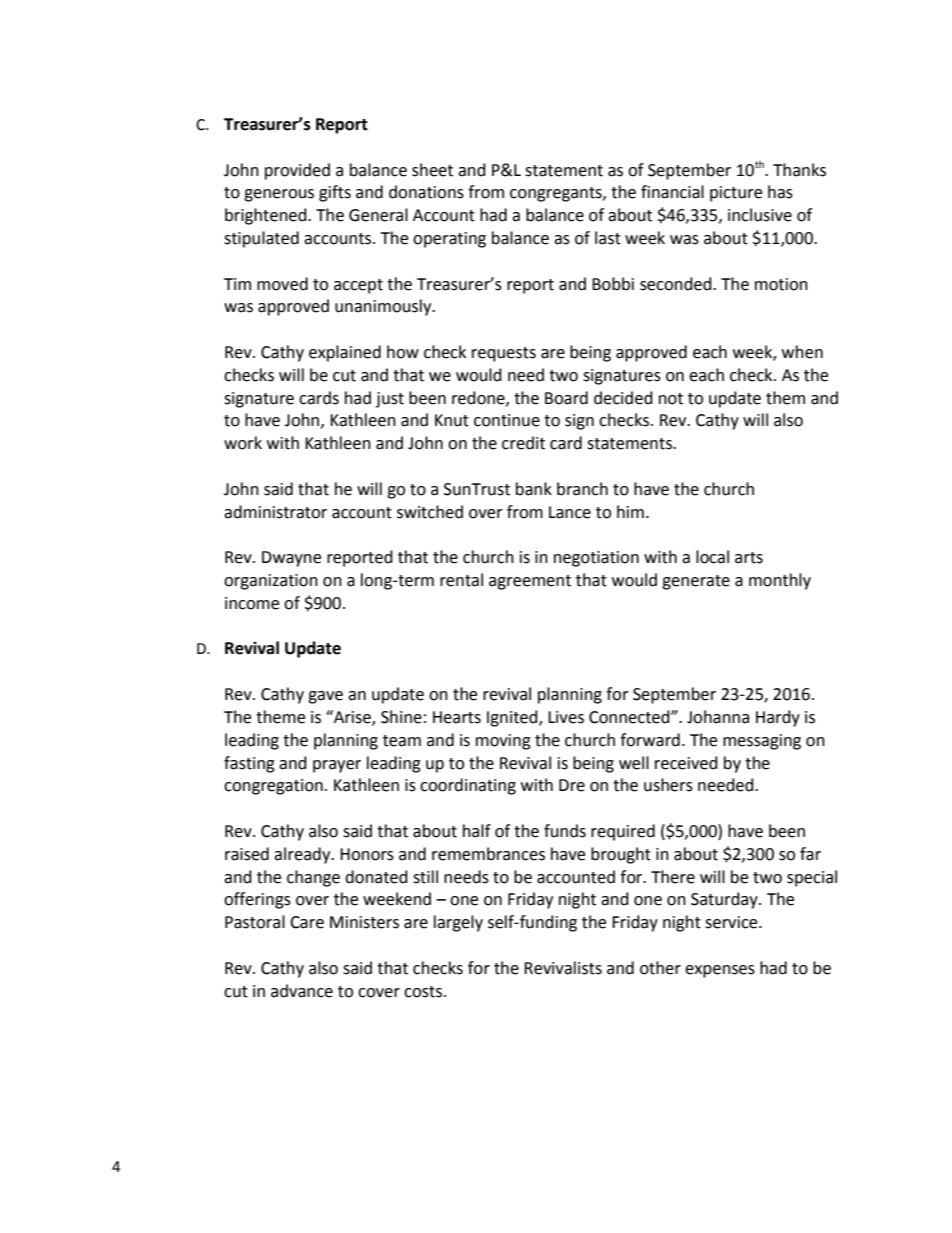  I want to click on explained, so click(345, 353).
